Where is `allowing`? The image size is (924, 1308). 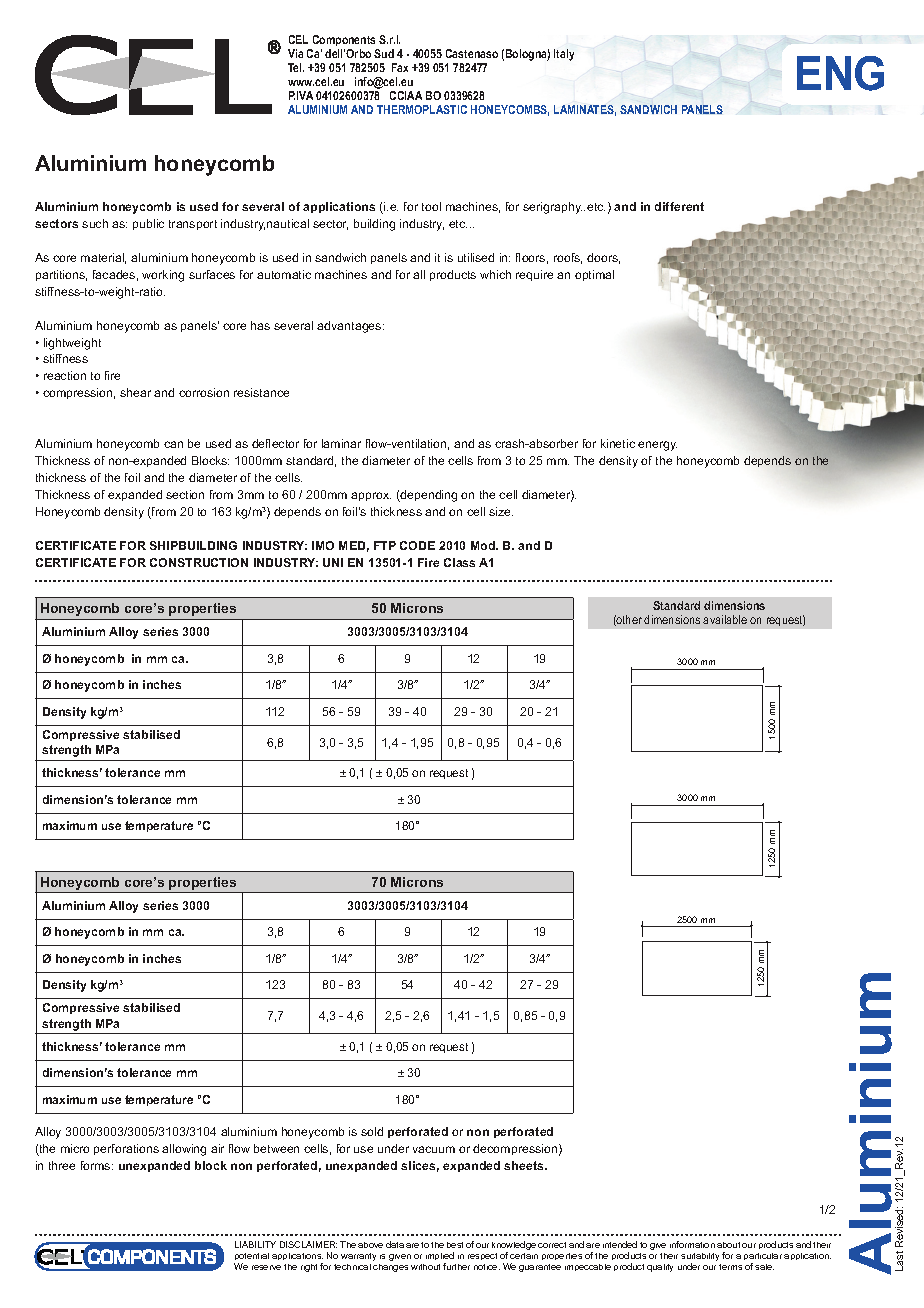 allowing is located at coordinates (184, 1150).
